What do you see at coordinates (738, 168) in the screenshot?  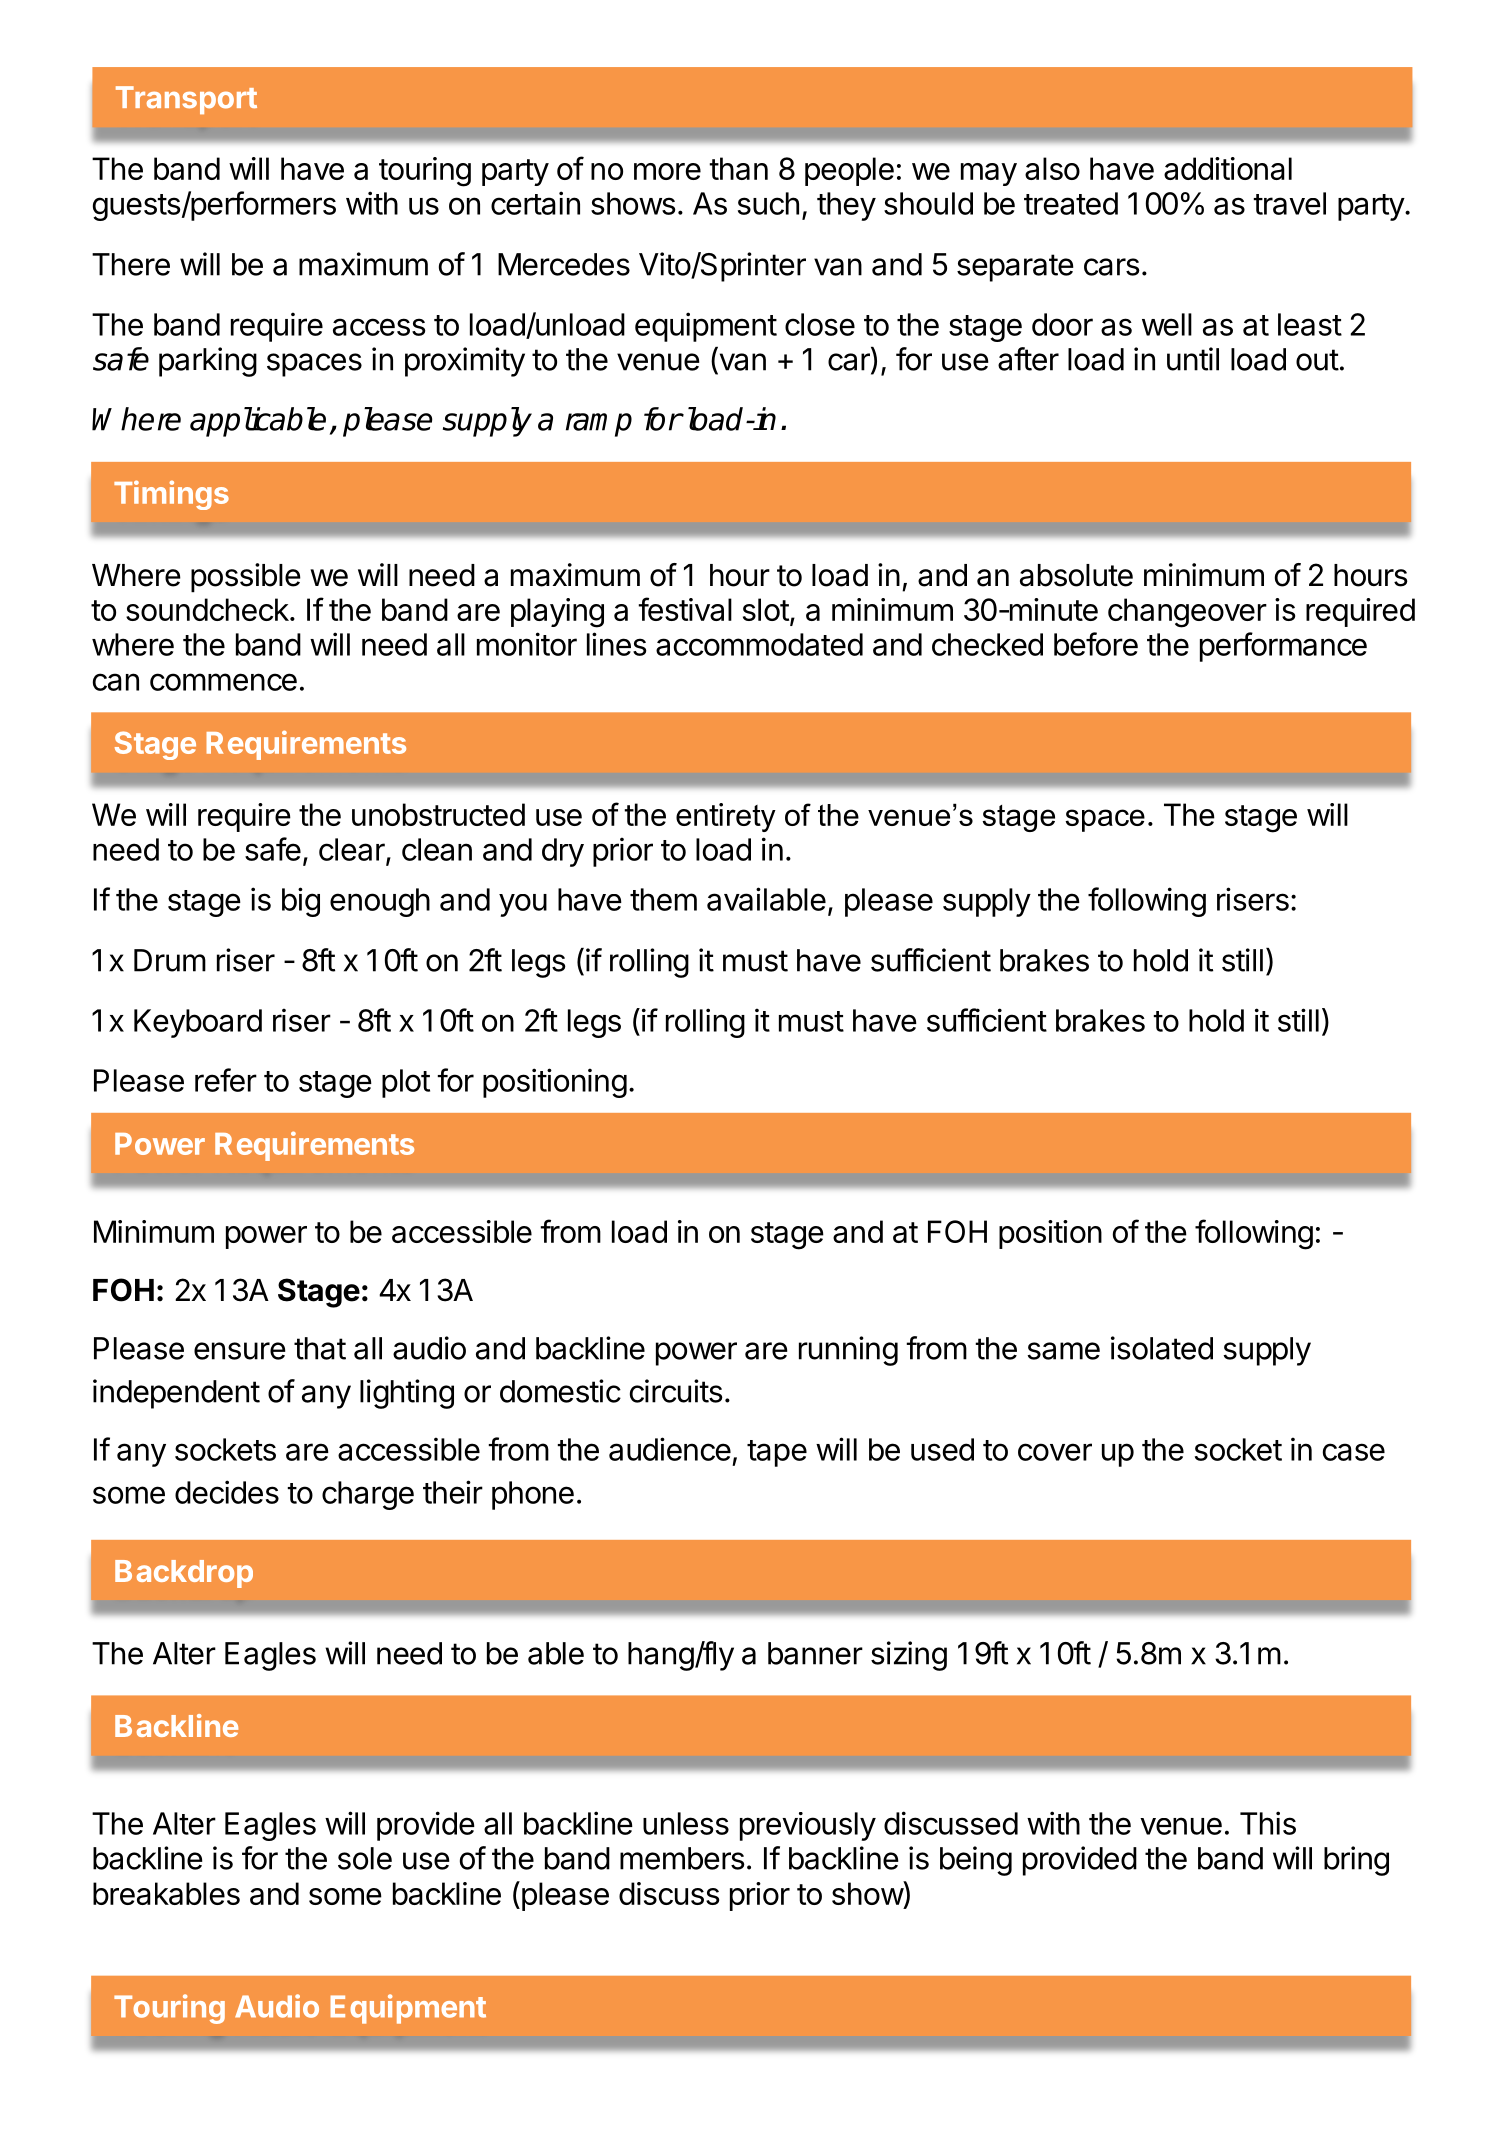 I see `than` at bounding box center [738, 168].
